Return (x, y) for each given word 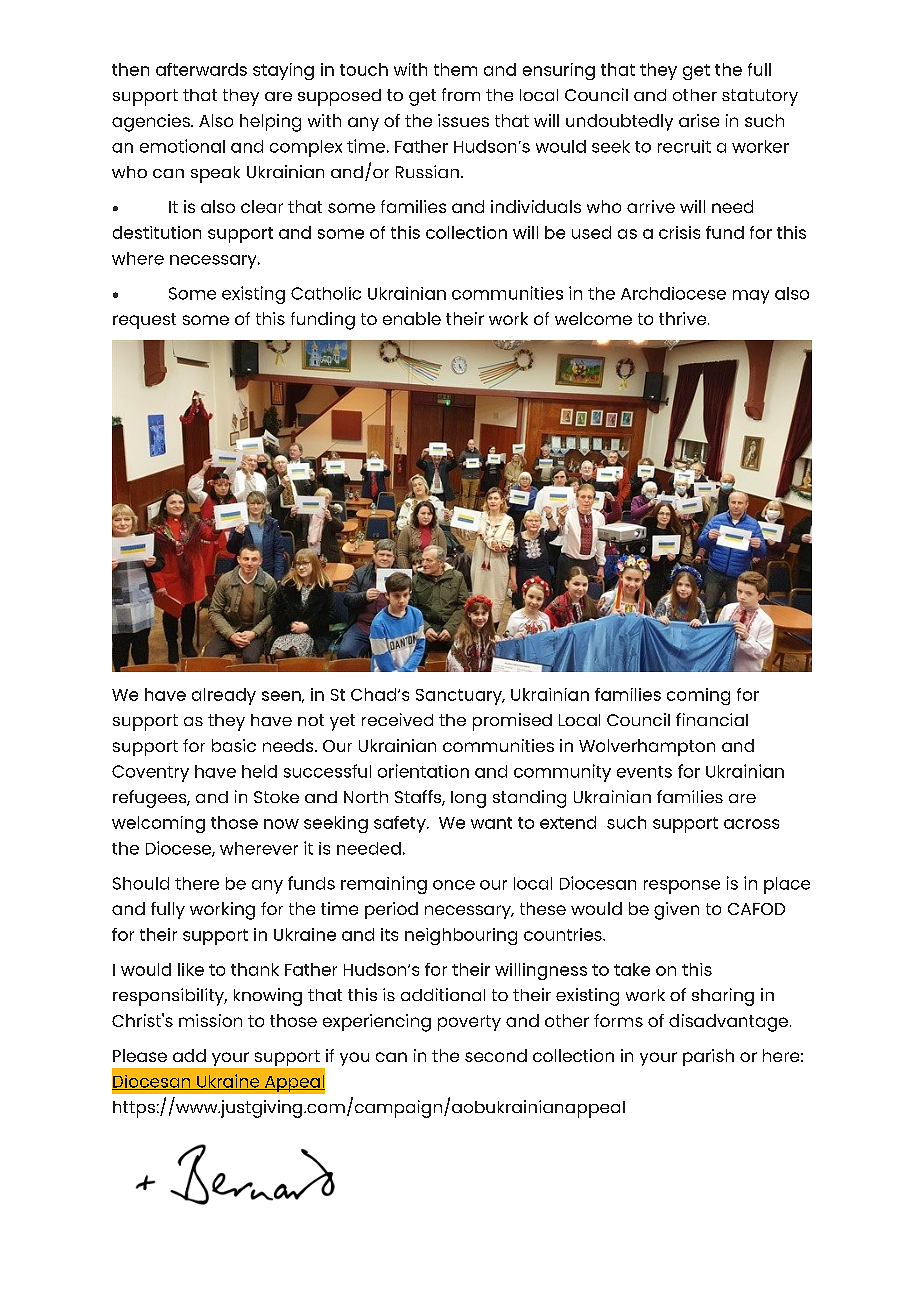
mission (210, 1020)
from (461, 94)
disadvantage (728, 1023)
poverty (469, 1023)
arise (699, 120)
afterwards (201, 69)
